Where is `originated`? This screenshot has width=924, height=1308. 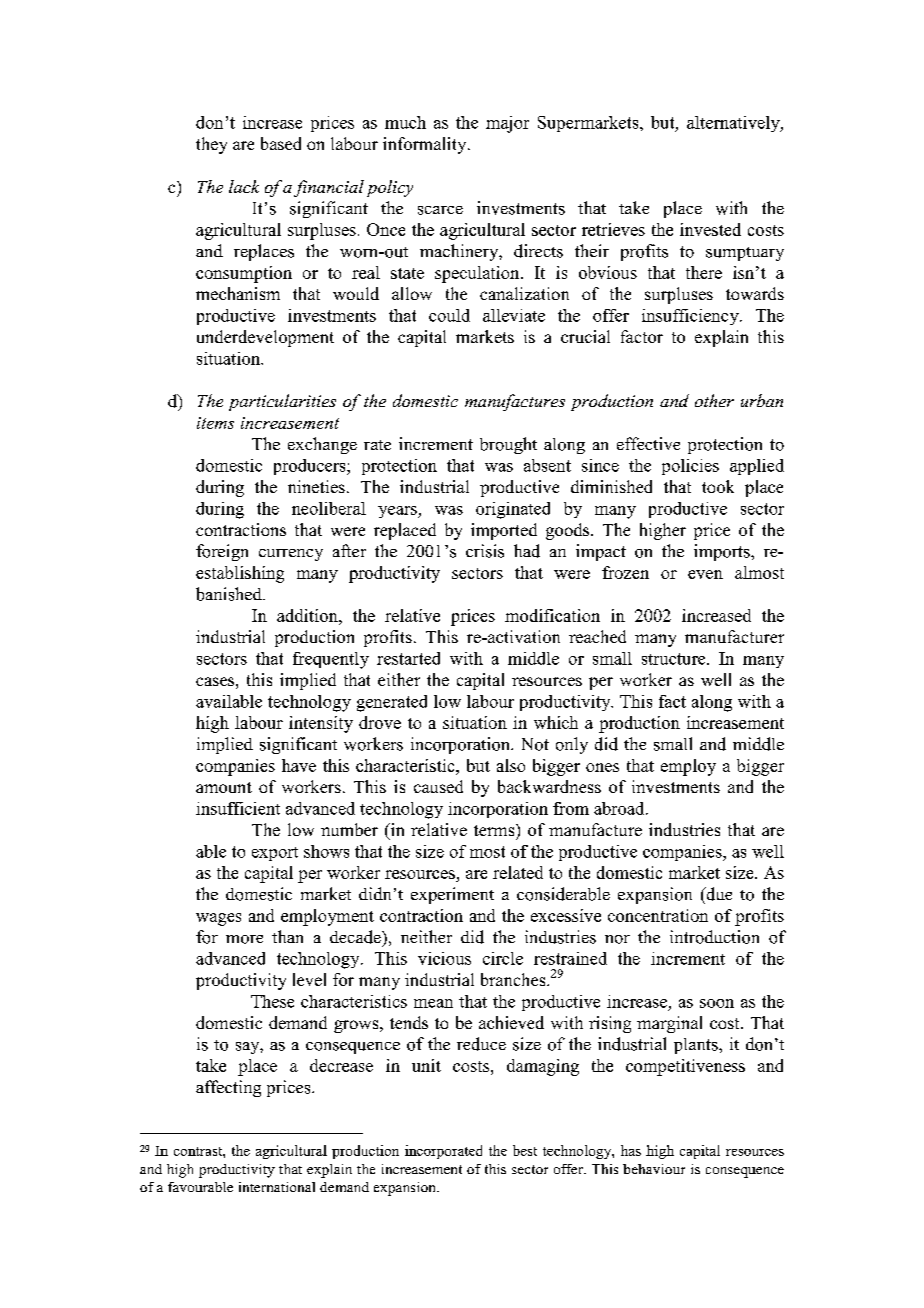 originated is located at coordinates (513, 510).
